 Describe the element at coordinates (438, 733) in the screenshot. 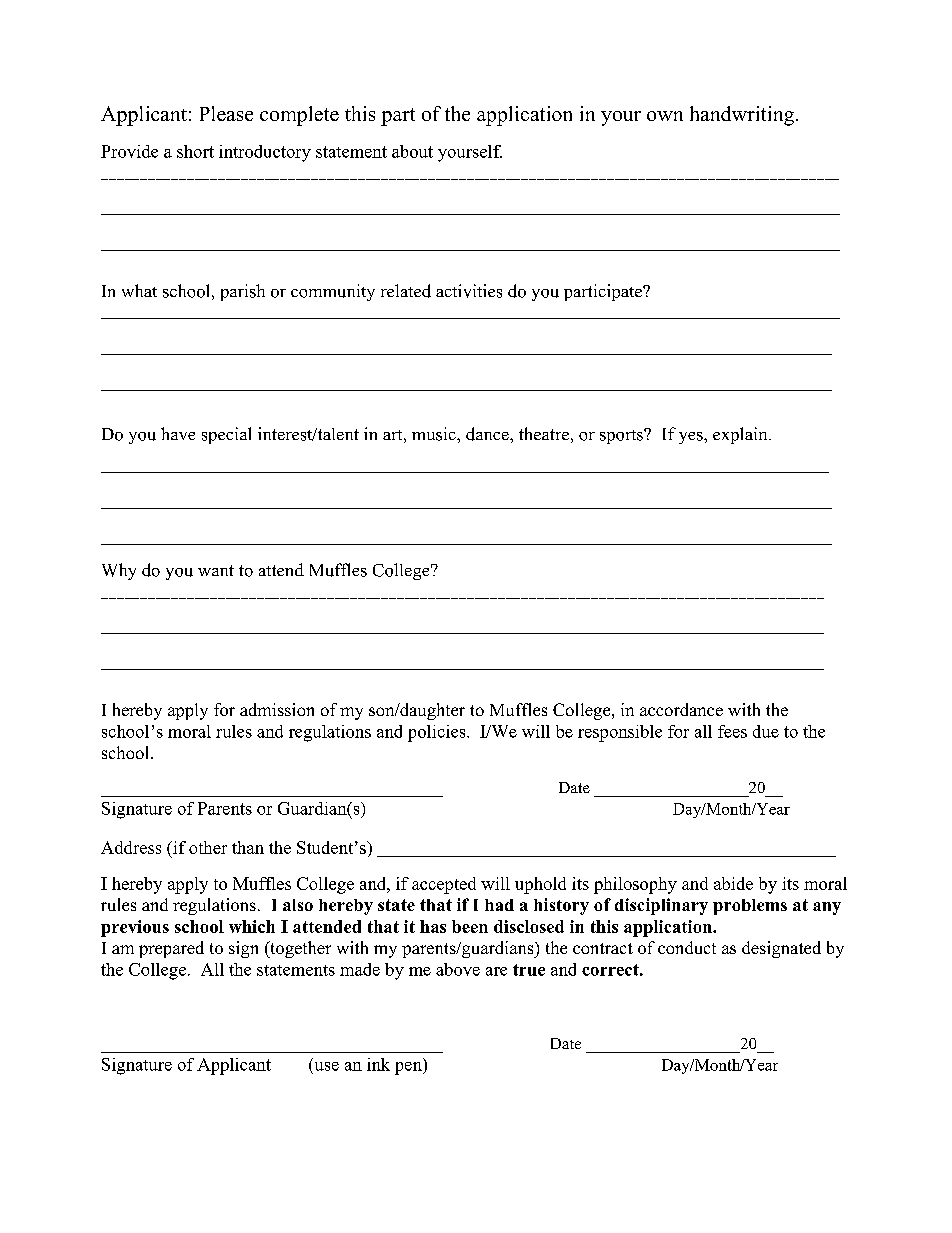

I see `policies` at that location.
